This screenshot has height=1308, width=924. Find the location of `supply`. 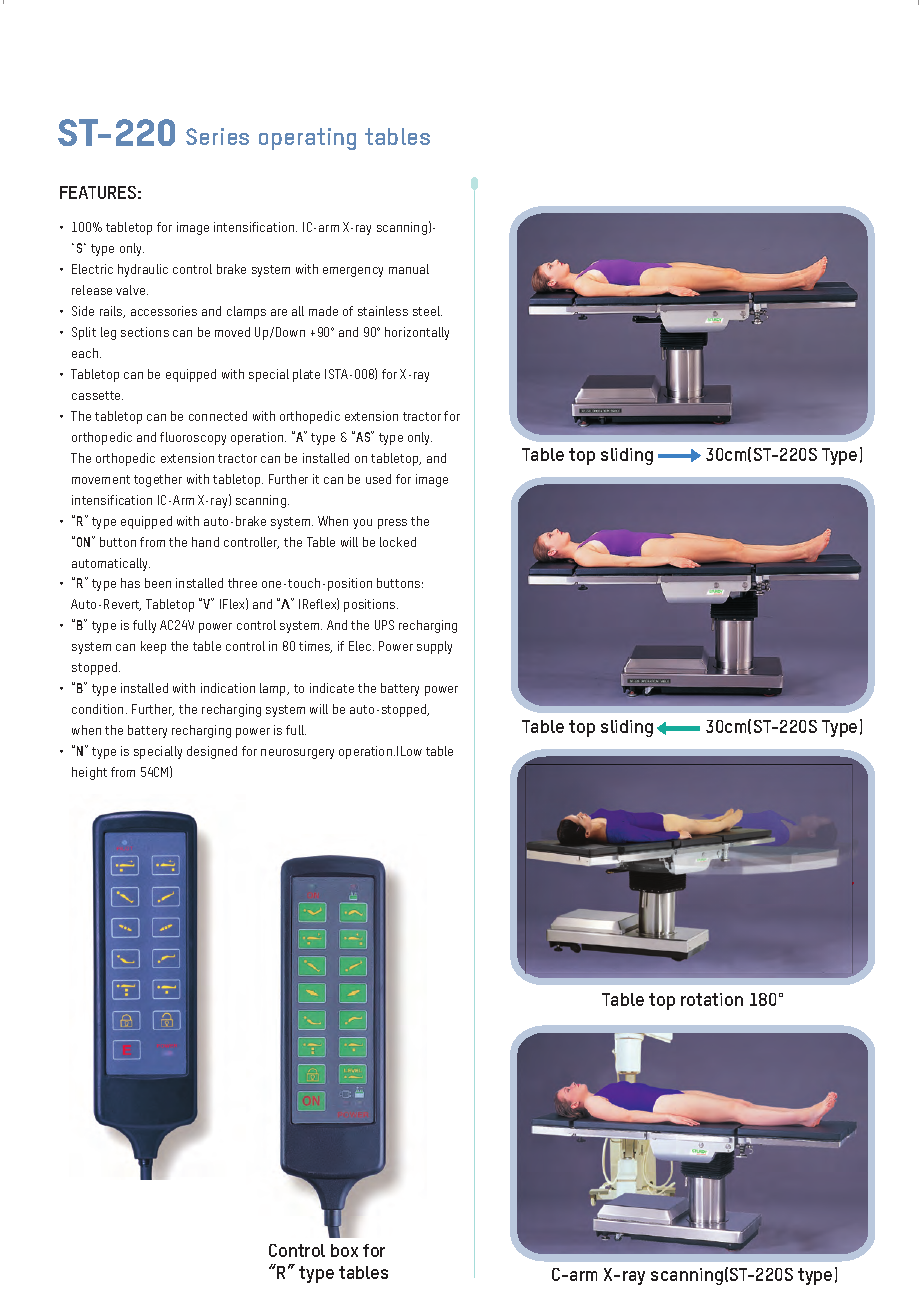

supply is located at coordinates (434, 647).
